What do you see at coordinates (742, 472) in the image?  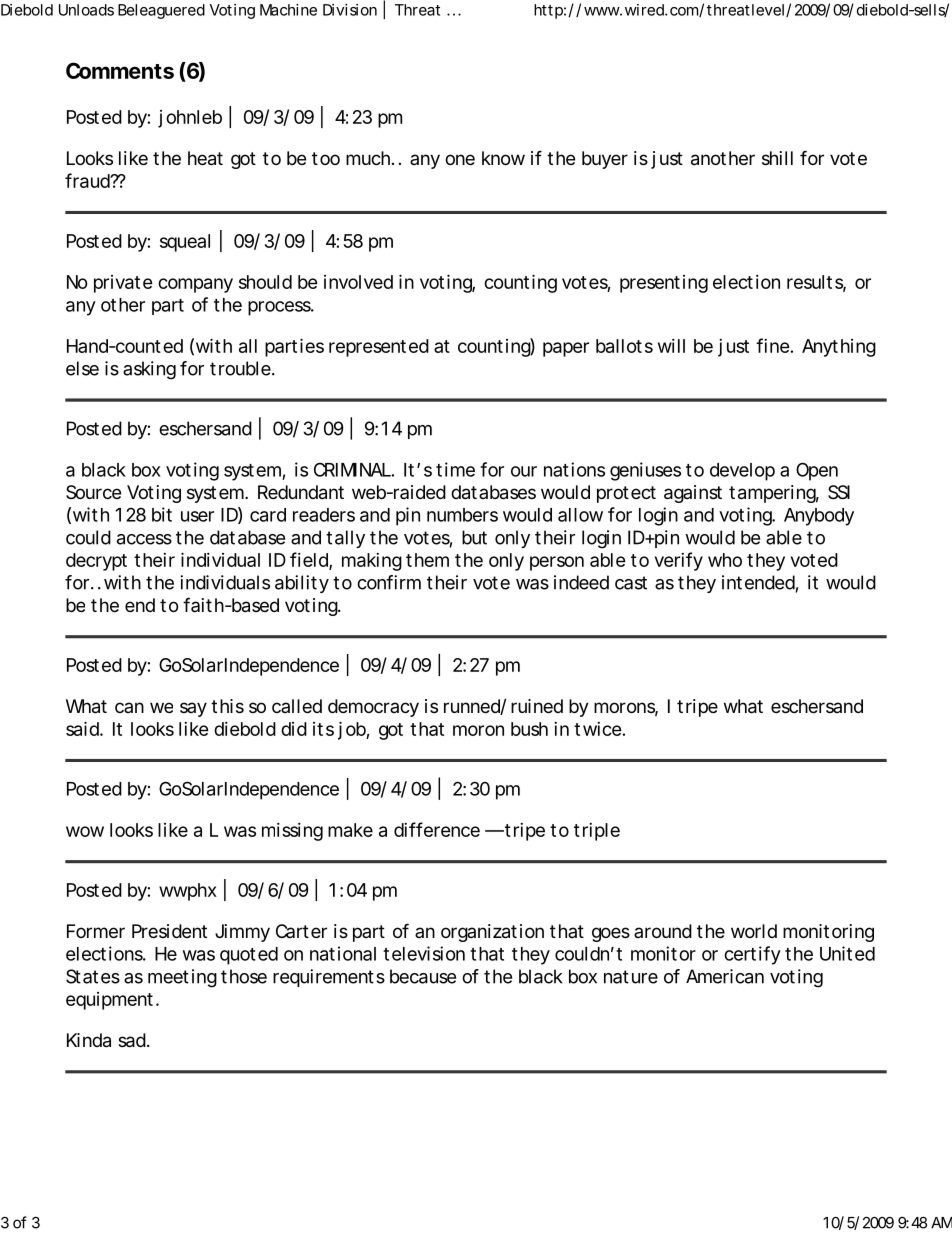 I see `develop` at bounding box center [742, 472].
